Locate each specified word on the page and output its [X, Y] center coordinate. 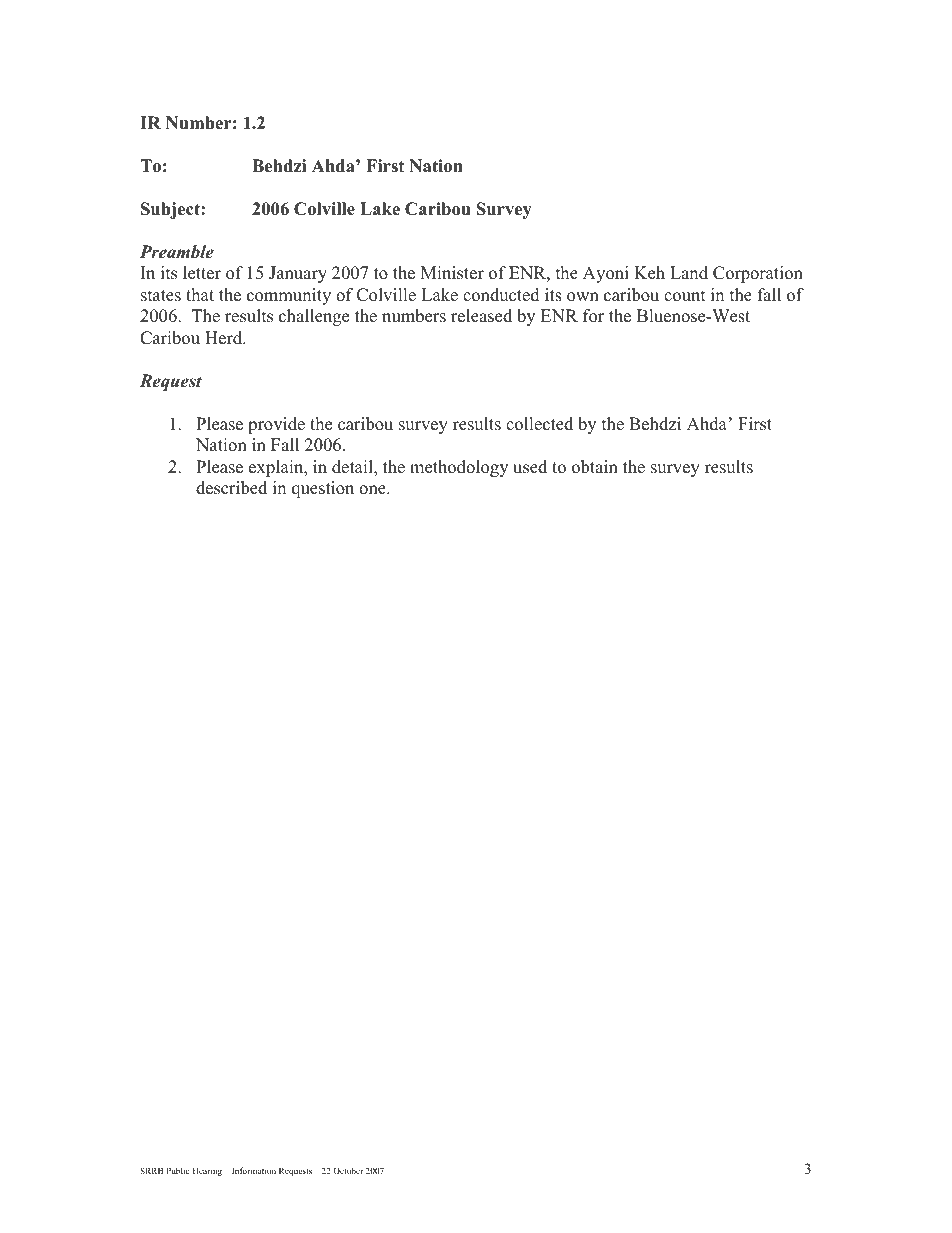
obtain [595, 467]
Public [178, 1170]
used [530, 467]
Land [689, 273]
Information [254, 1170]
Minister [452, 273]
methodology [459, 468]
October [348, 1170]
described [231, 488]
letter [202, 273]
